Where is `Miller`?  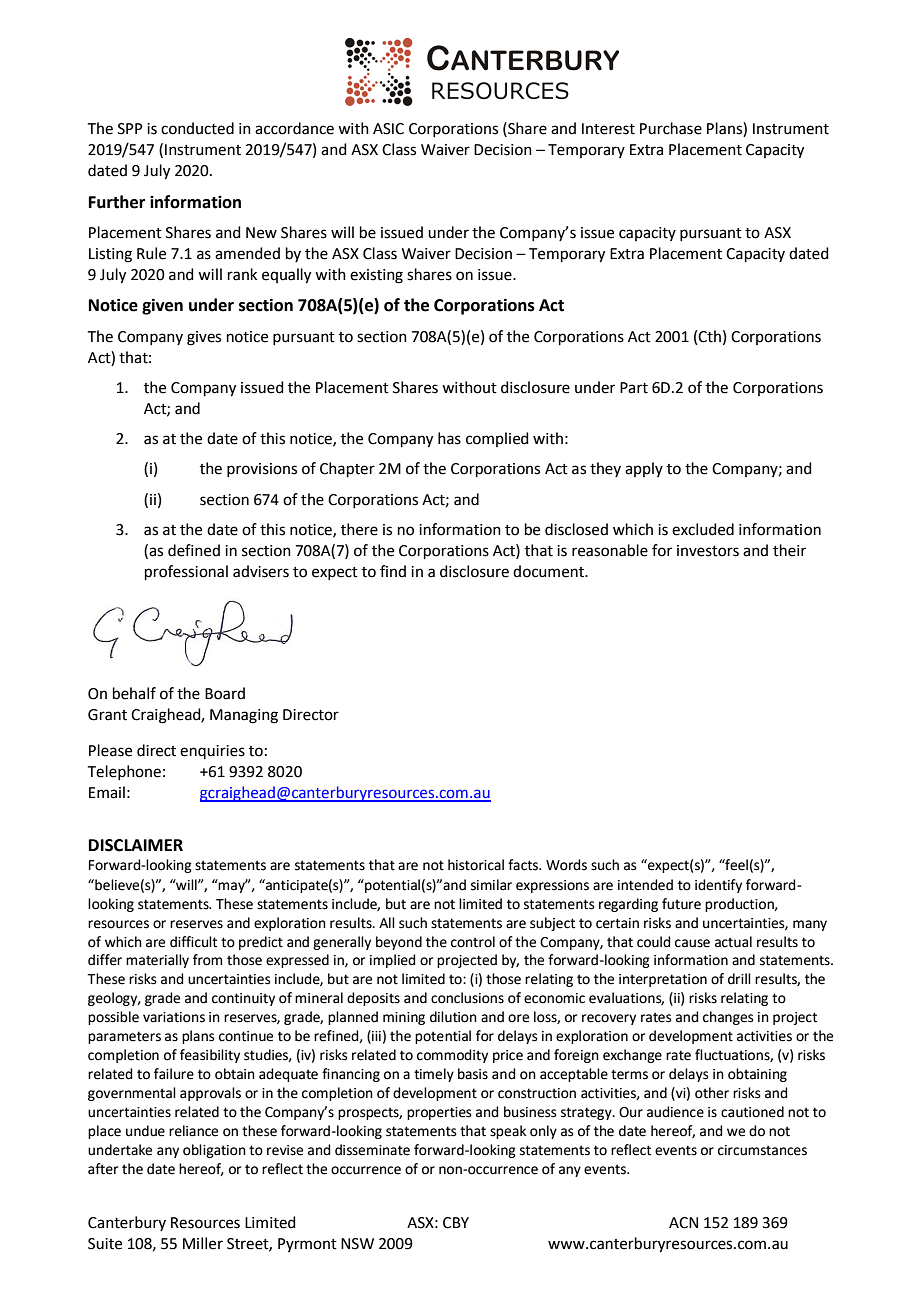
Miller is located at coordinates (203, 1243).
